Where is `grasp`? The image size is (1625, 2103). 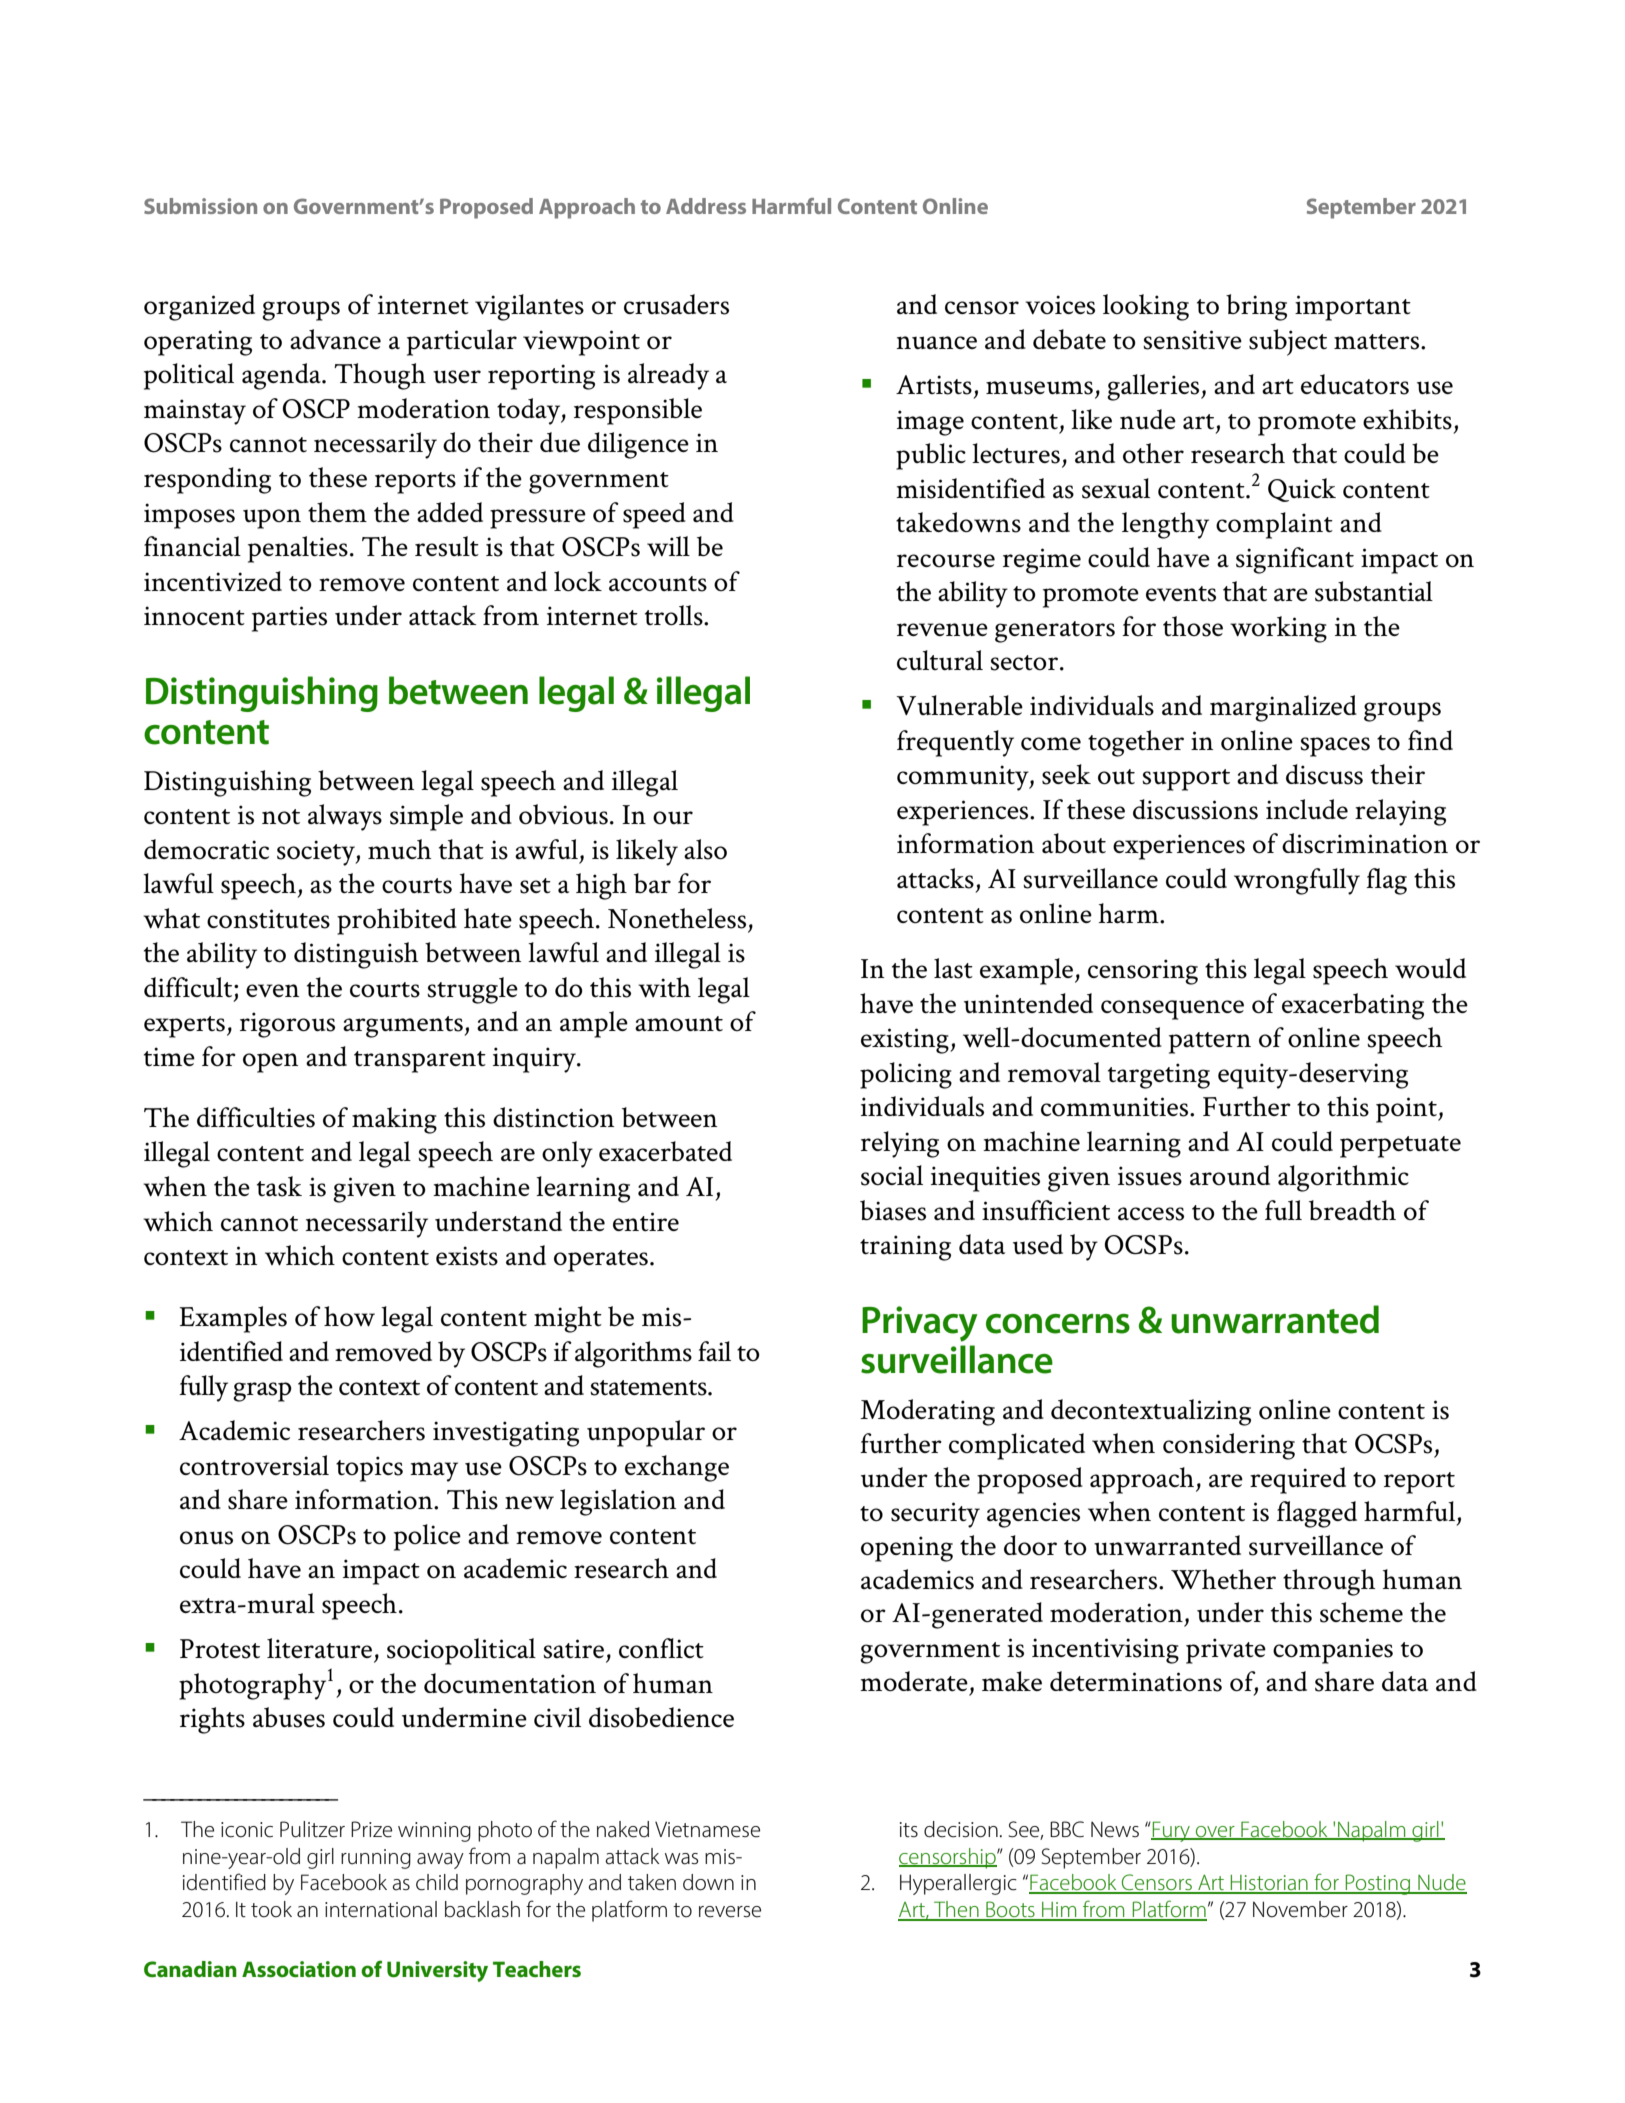 grasp is located at coordinates (262, 1392).
